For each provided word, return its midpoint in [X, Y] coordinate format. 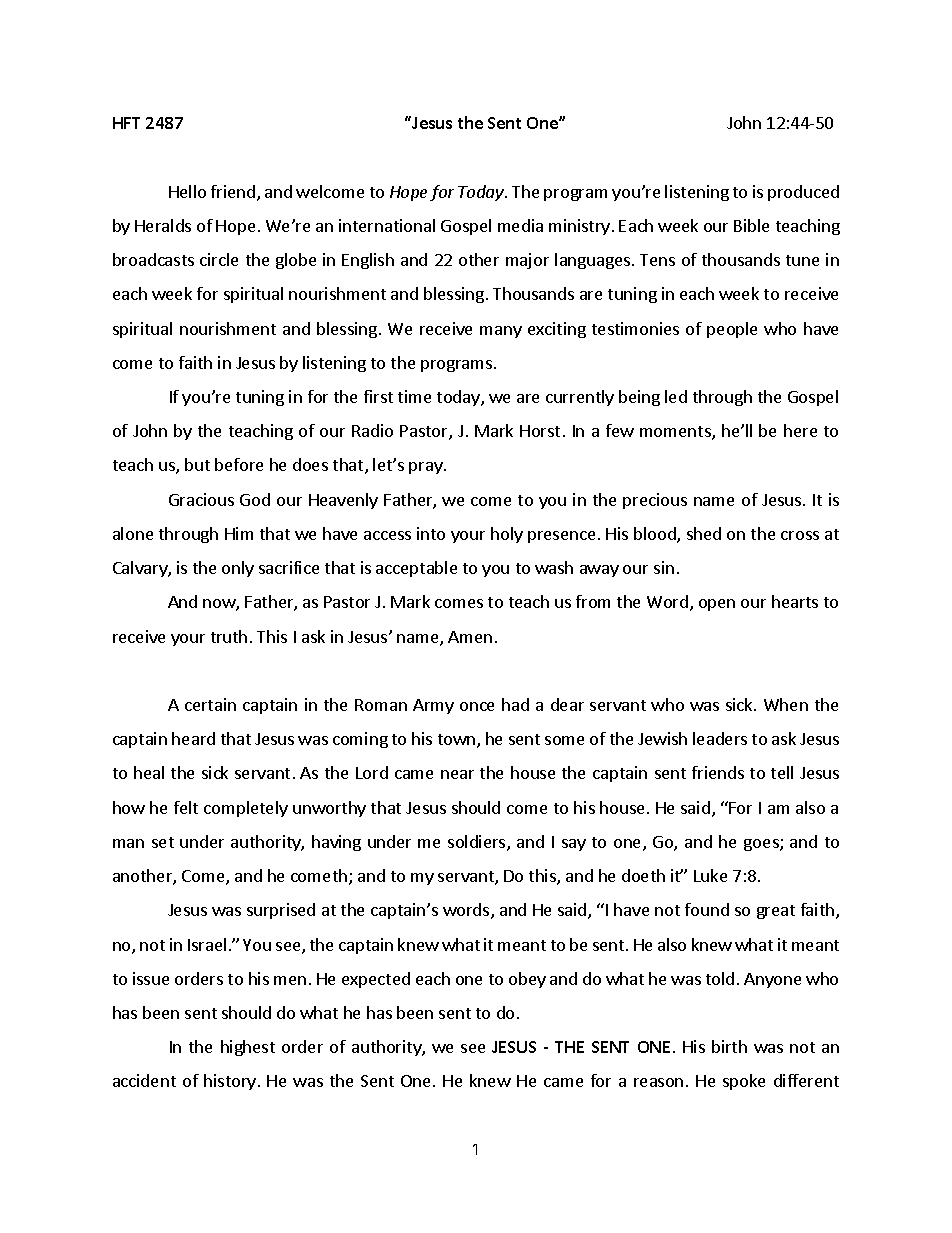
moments [676, 433]
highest [248, 1048]
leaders [720, 738]
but [197, 464]
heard [193, 738]
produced [803, 193]
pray [427, 468]
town [458, 741]
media [520, 225]
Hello [187, 191]
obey [527, 980]
